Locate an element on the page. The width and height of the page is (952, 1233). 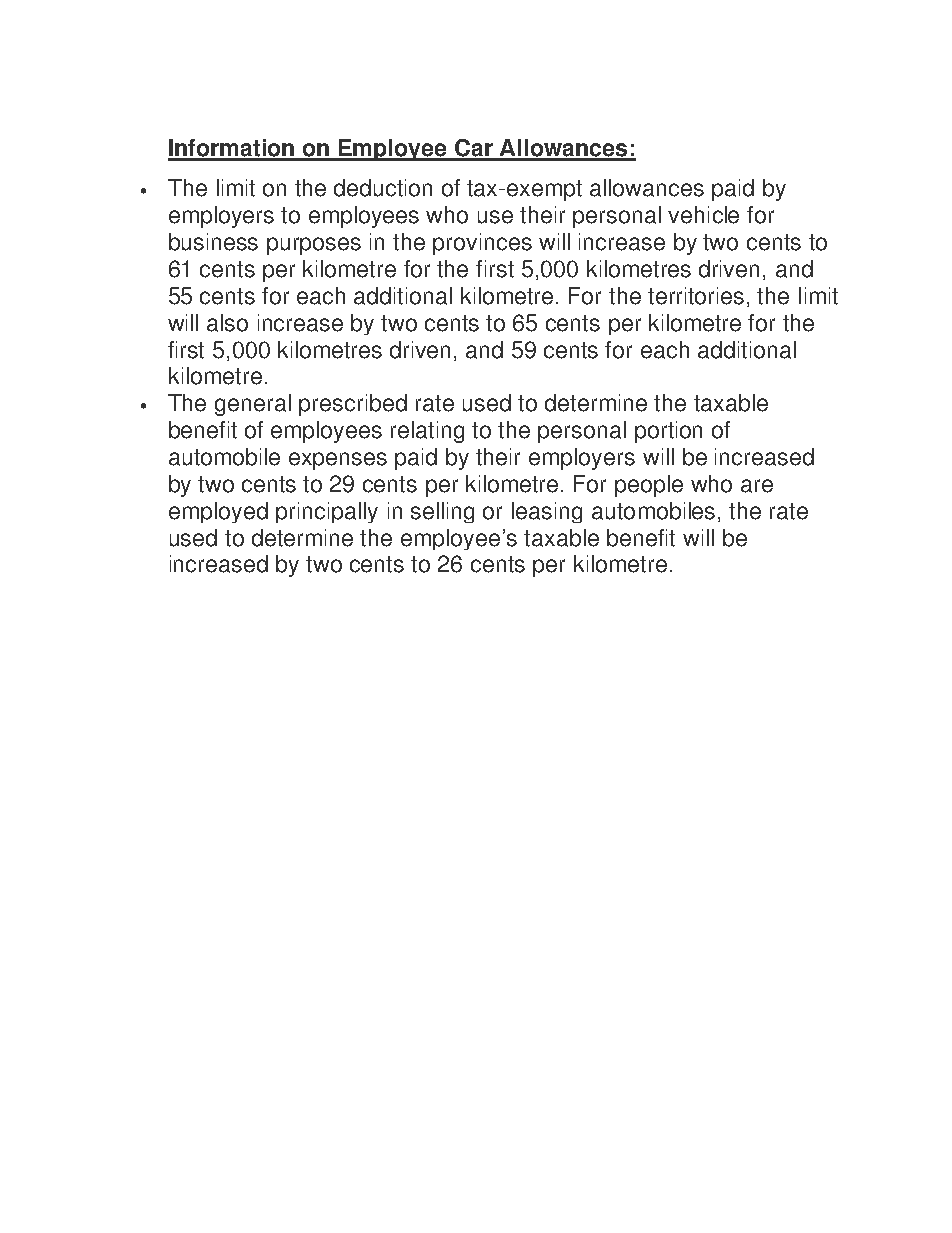
provinces is located at coordinates (482, 244).
